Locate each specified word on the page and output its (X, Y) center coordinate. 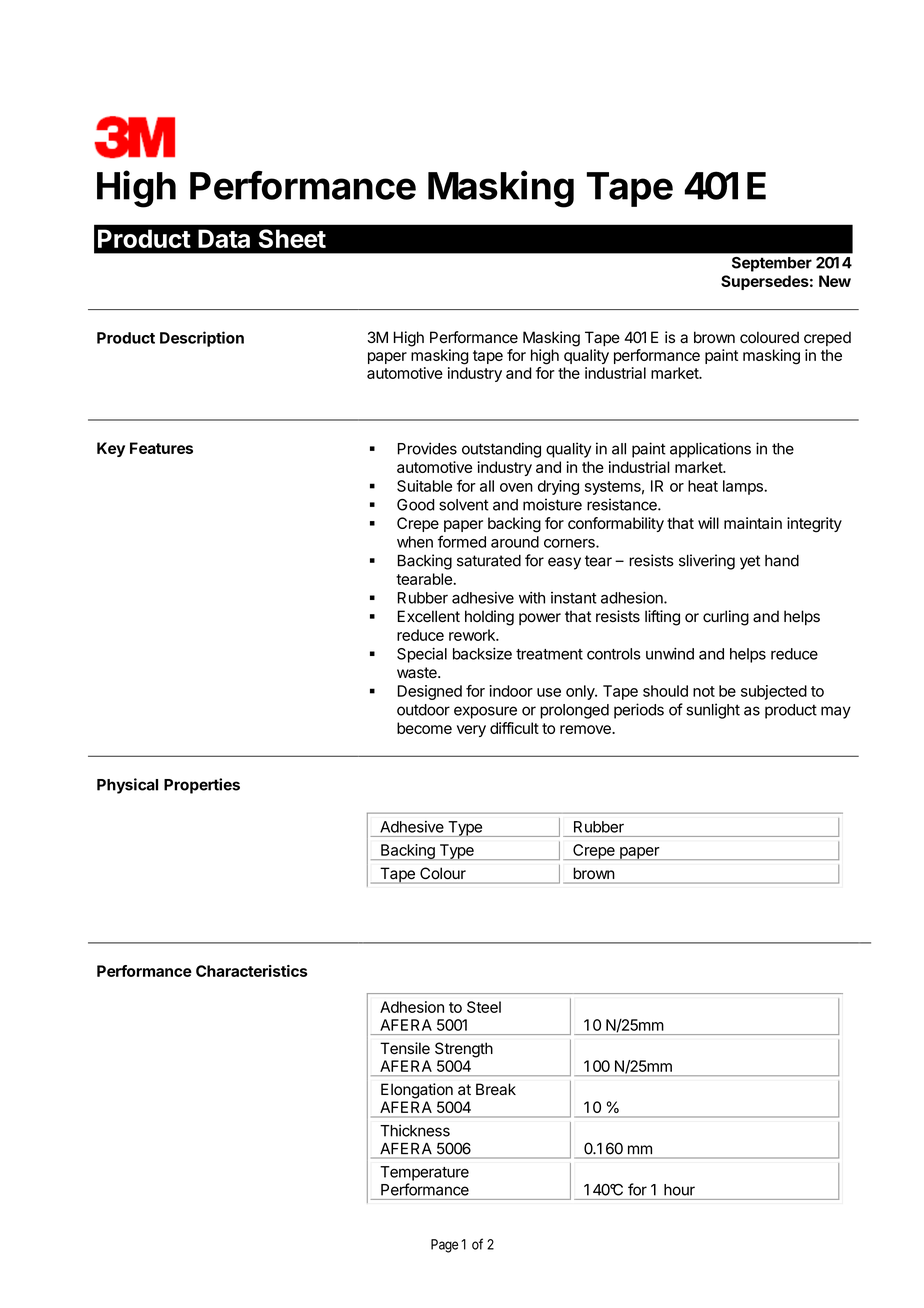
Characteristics (252, 971)
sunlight (713, 711)
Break (496, 1089)
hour (679, 1190)
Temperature (424, 1173)
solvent (464, 505)
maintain (753, 523)
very (471, 731)
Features (161, 448)
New (835, 281)
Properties (202, 786)
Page (444, 1246)
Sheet (292, 238)
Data (224, 238)
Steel (484, 1007)
